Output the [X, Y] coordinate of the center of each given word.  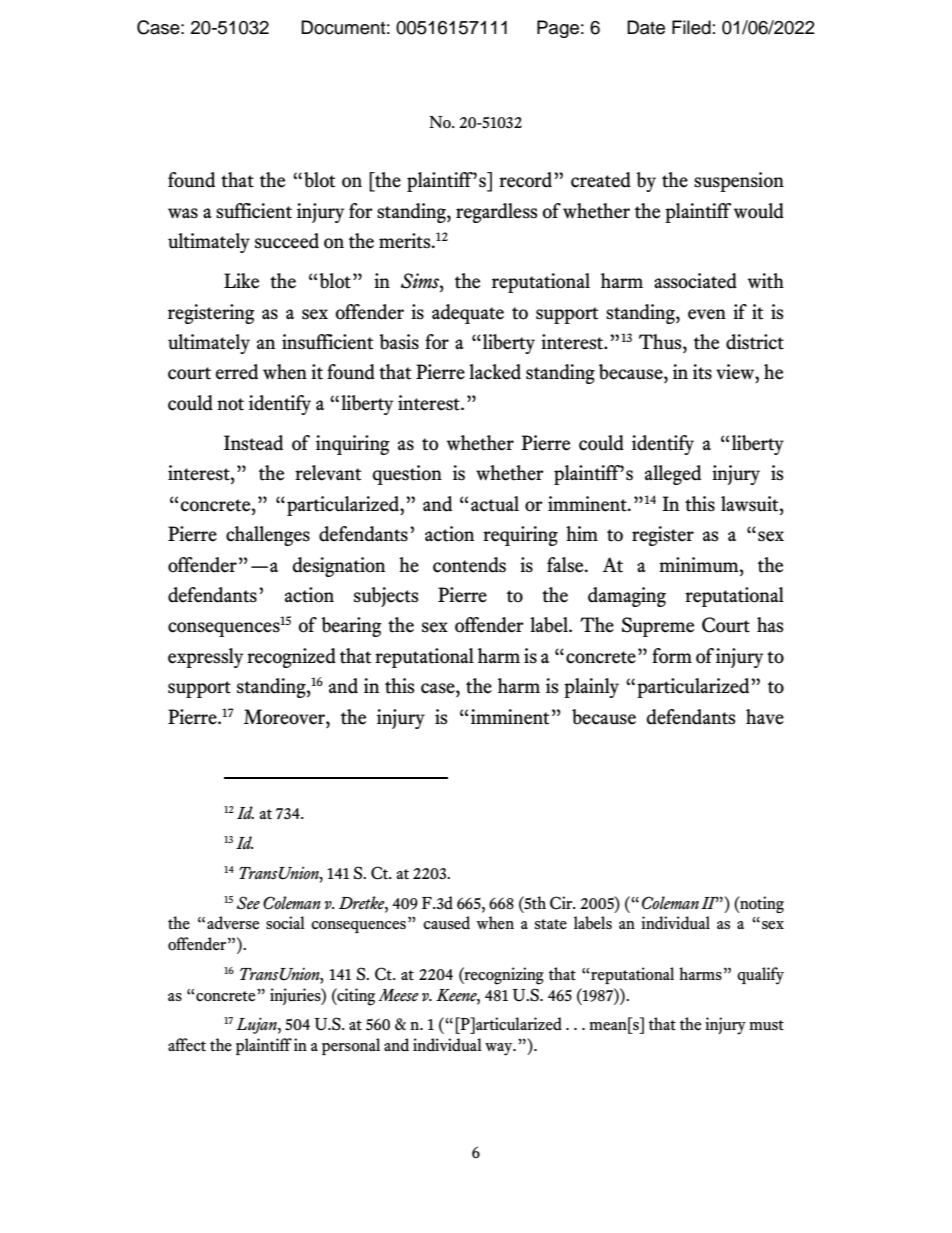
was [183, 213]
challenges [268, 536]
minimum [700, 565]
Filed [691, 27]
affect [187, 1044]
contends [469, 565]
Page [558, 29]
